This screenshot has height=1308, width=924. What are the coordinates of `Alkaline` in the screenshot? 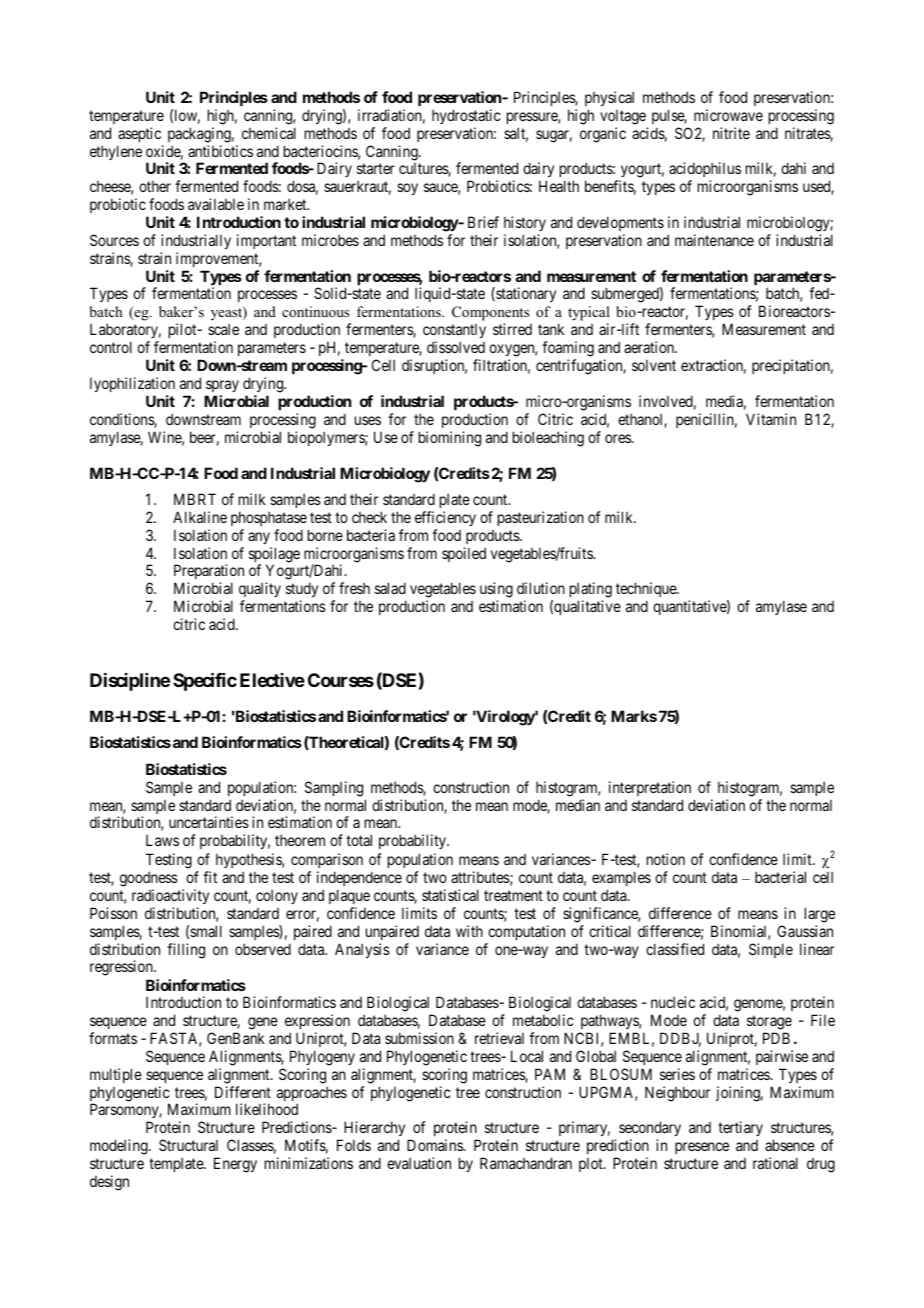 It's located at (200, 517).
